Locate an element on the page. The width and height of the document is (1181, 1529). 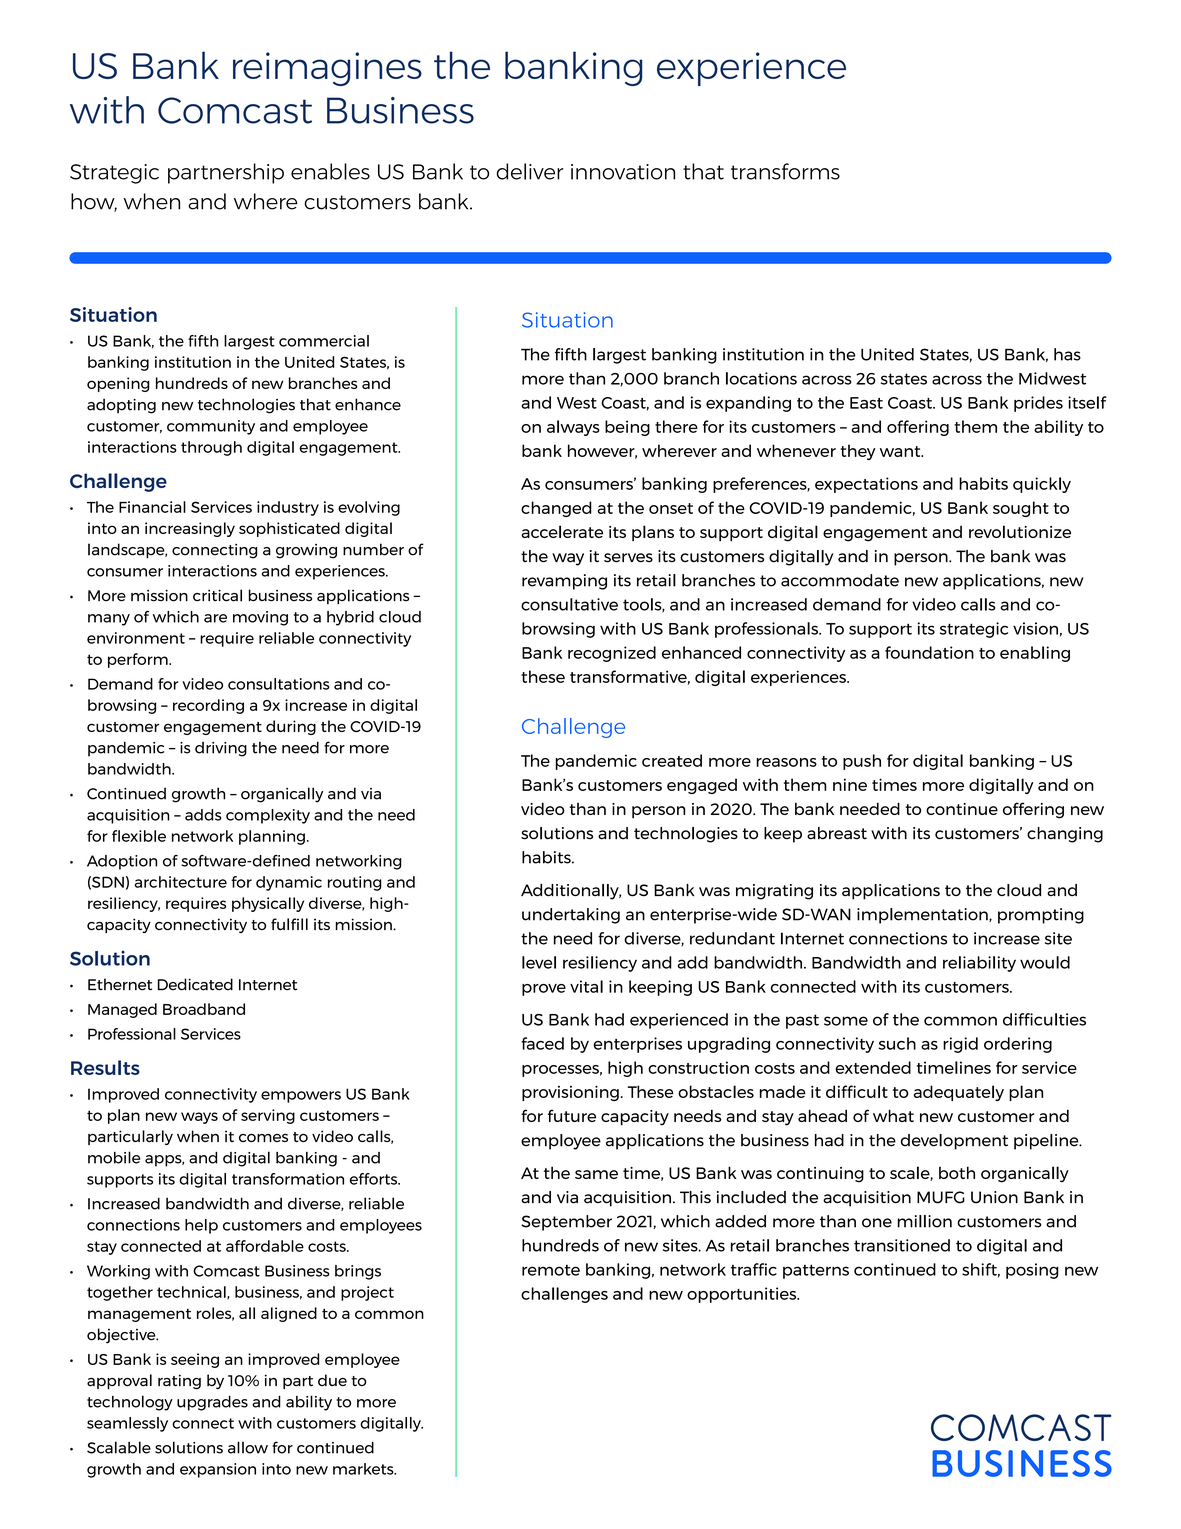
future is located at coordinates (572, 1115).
